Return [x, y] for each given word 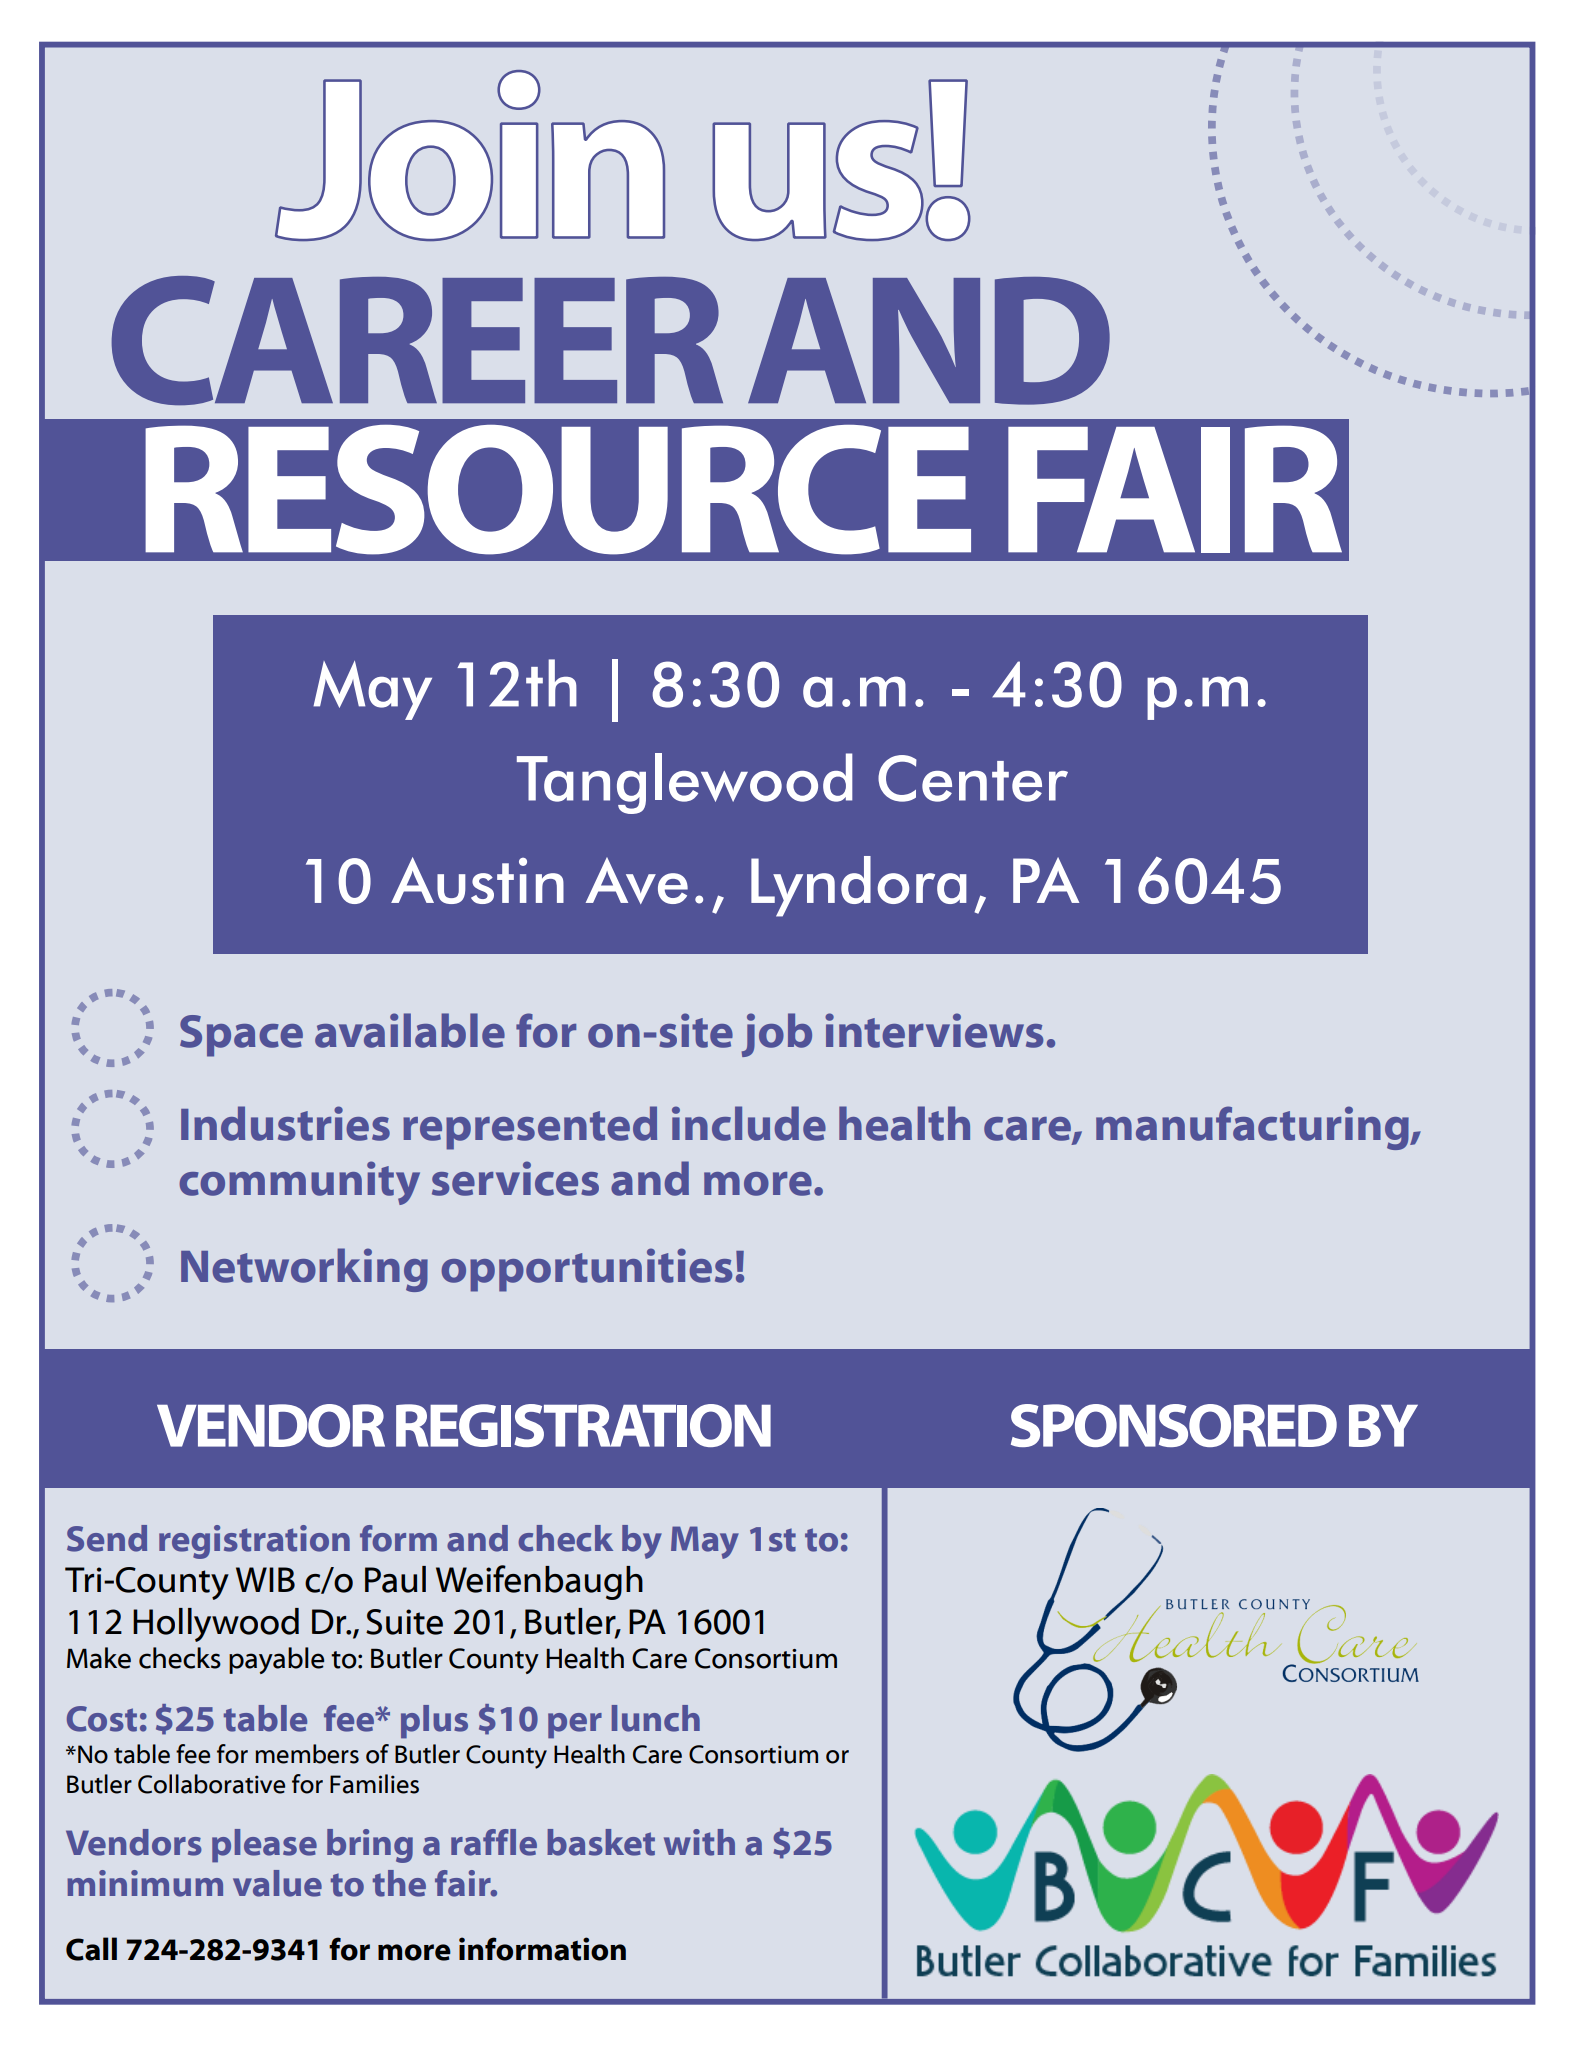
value [277, 1883]
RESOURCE [558, 490]
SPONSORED [1174, 1425]
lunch [656, 1718]
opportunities [586, 1270]
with [699, 1842]
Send [107, 1538]
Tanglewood [685, 783]
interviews [934, 1030]
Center [973, 778]
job [777, 1035]
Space [241, 1036]
